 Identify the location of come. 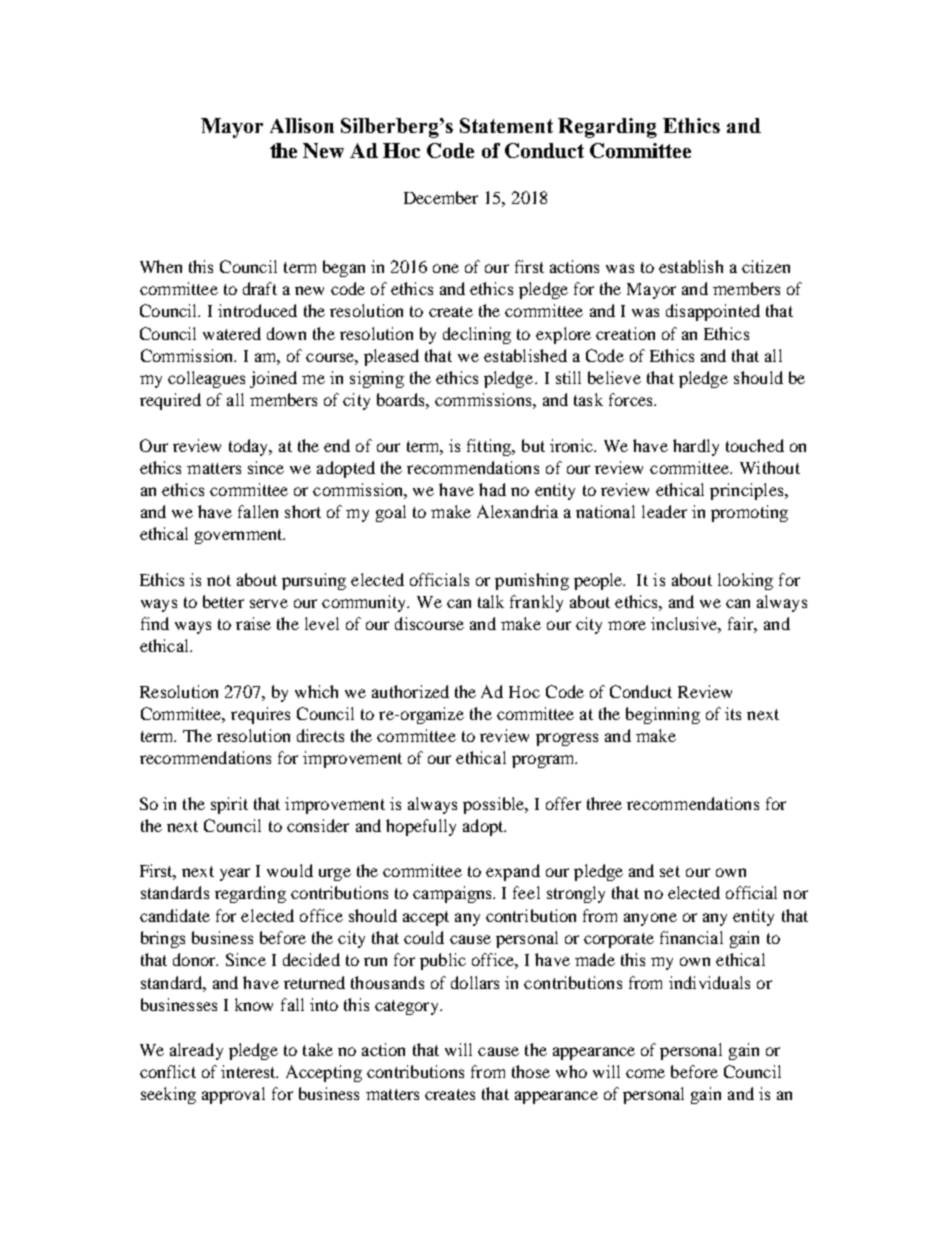
(645, 1073).
